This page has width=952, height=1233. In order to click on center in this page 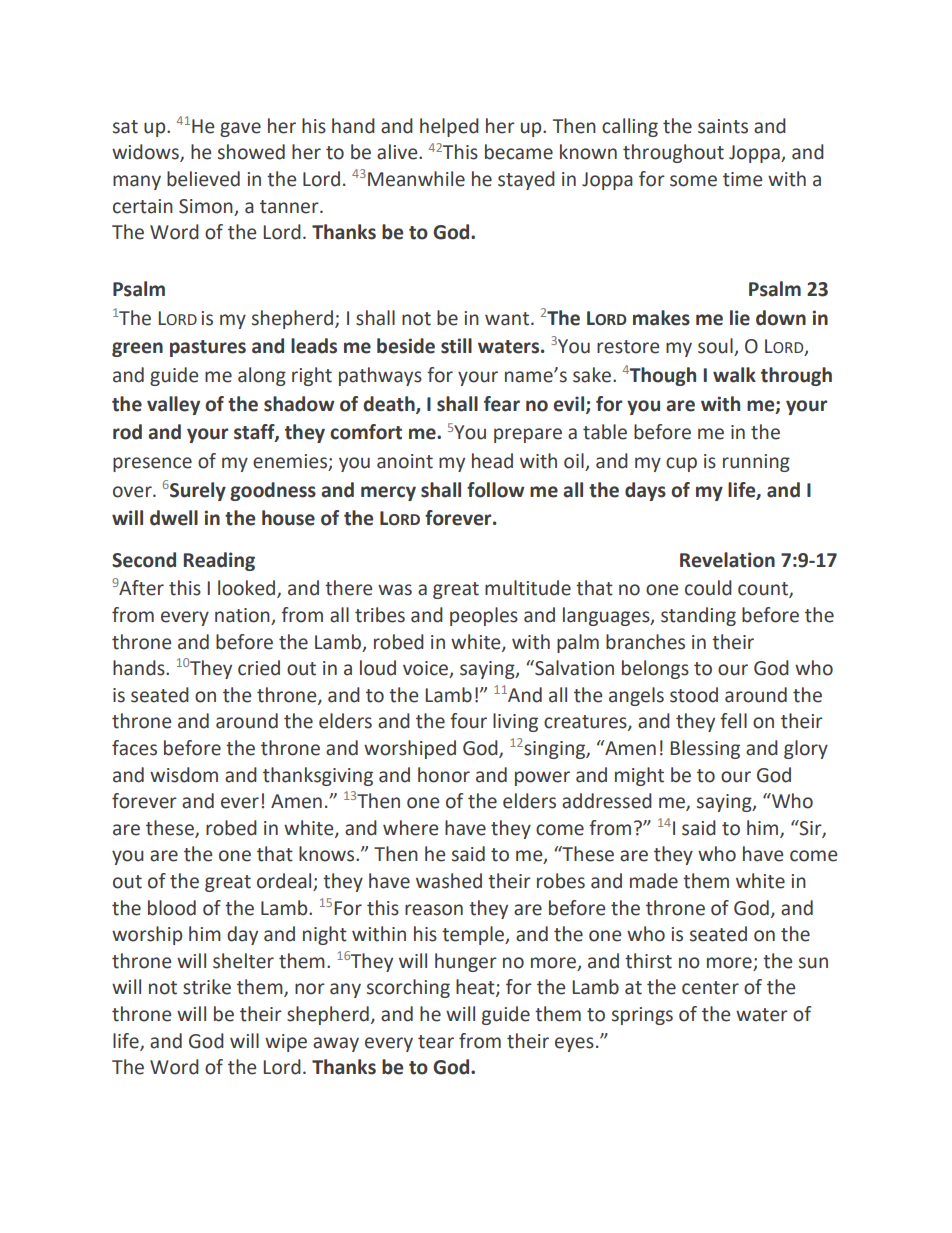, I will do `click(710, 988)`.
